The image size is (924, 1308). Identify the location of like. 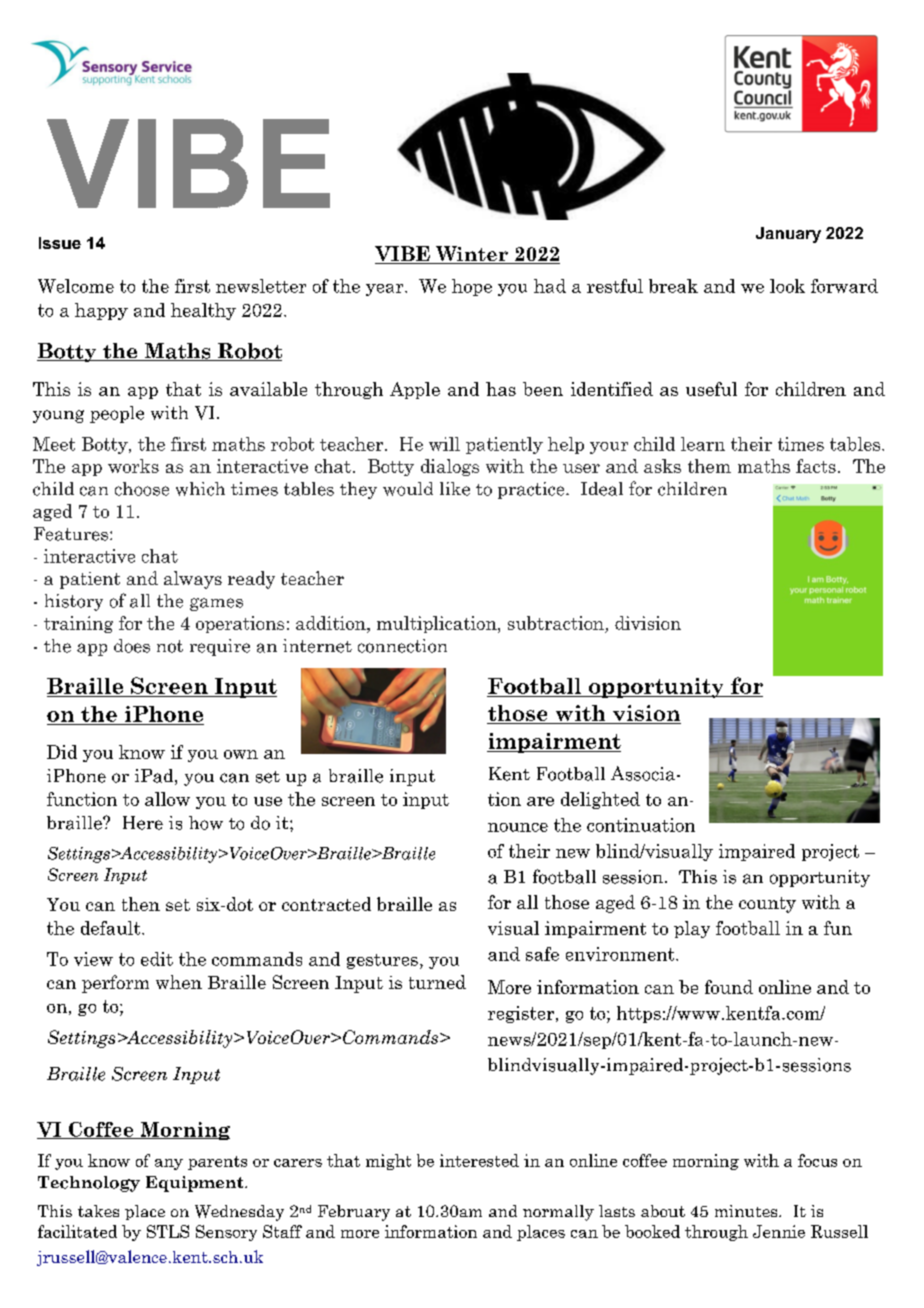
(455, 489).
